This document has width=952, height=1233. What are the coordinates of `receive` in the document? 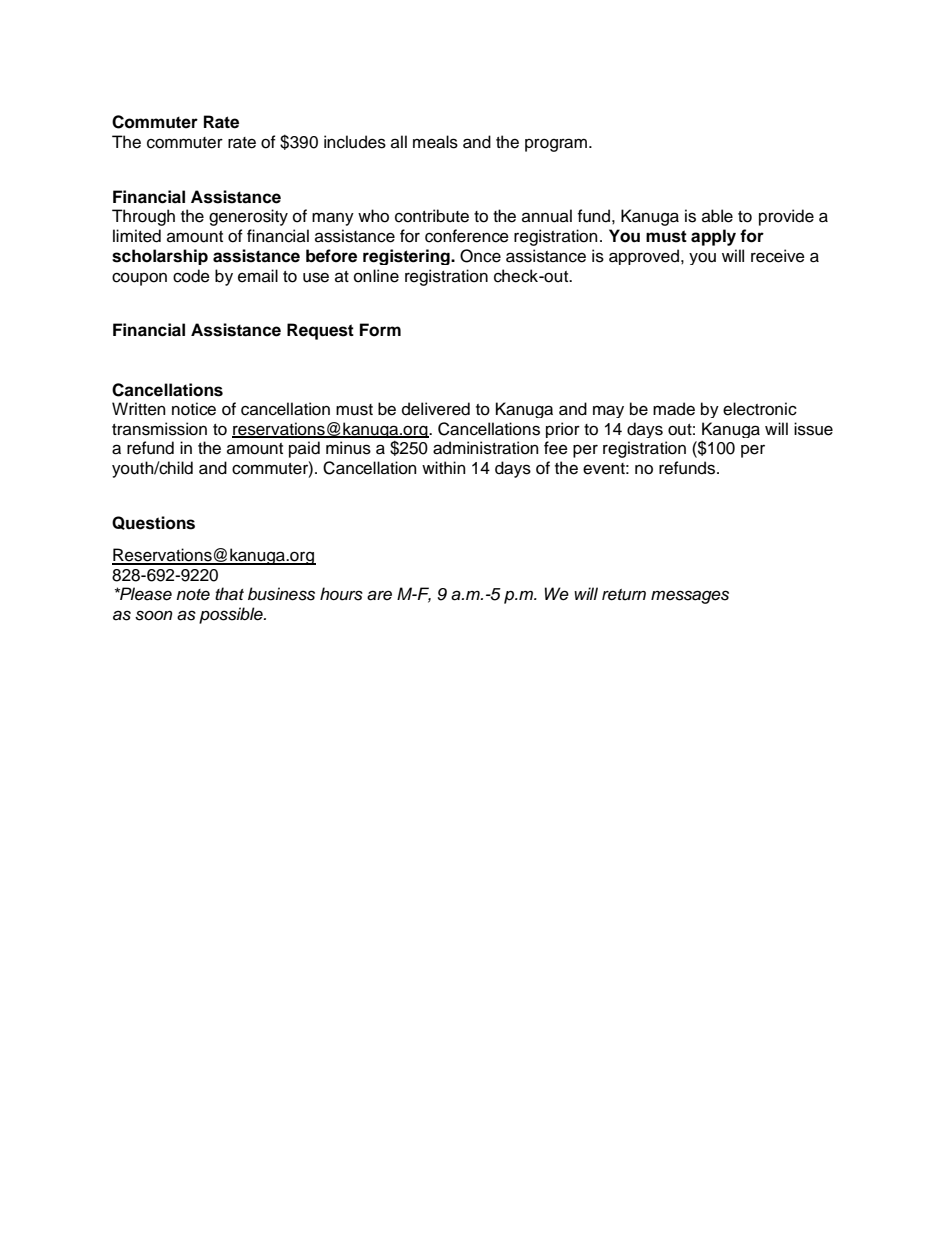 It's located at (778, 256).
